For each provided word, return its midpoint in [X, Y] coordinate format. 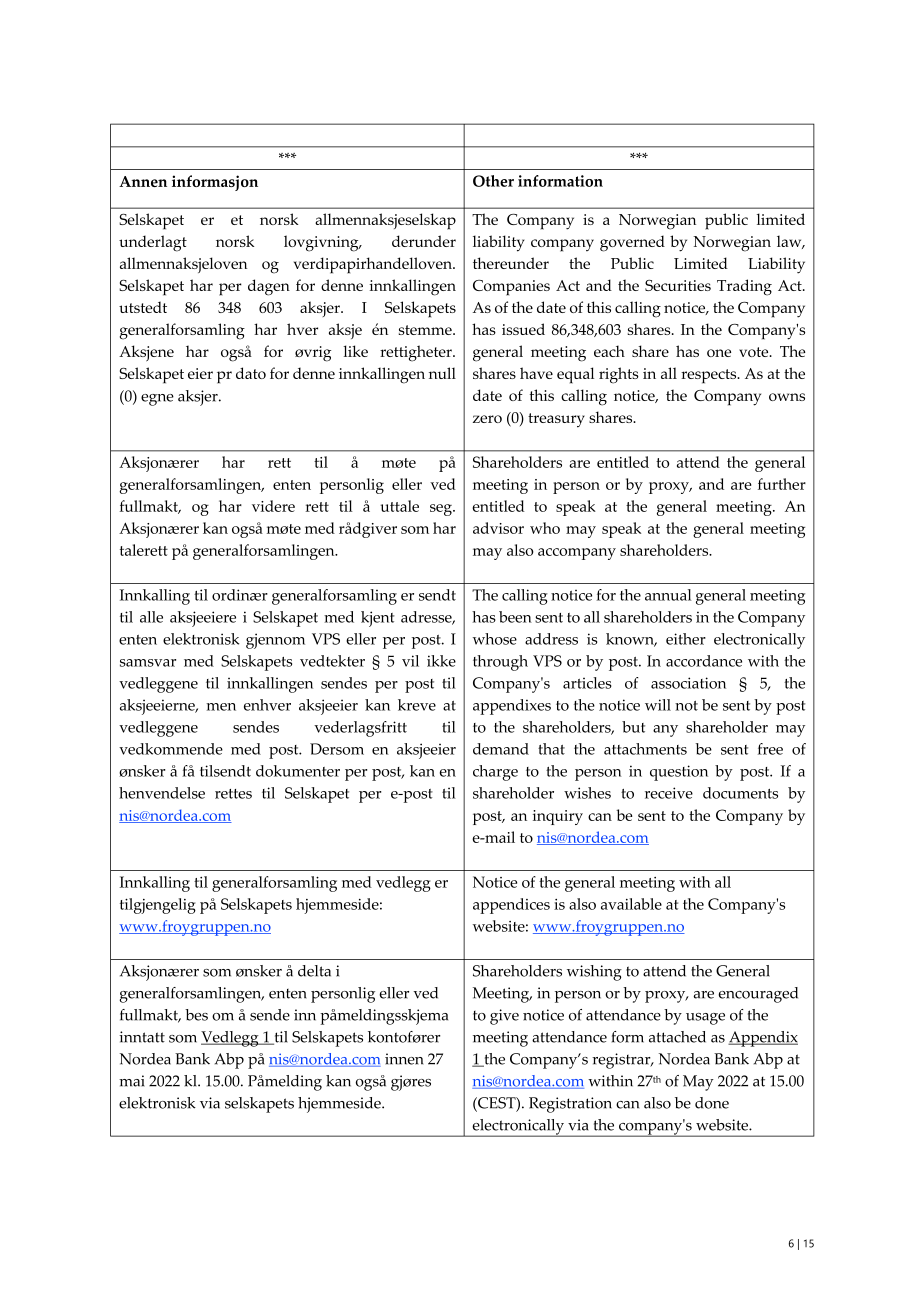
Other [493, 181]
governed [632, 243]
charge [495, 773]
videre [273, 506]
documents [740, 793]
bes [196, 1015]
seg [442, 510]
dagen [269, 287]
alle [151, 617]
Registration [570, 1105]
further [782, 484]
